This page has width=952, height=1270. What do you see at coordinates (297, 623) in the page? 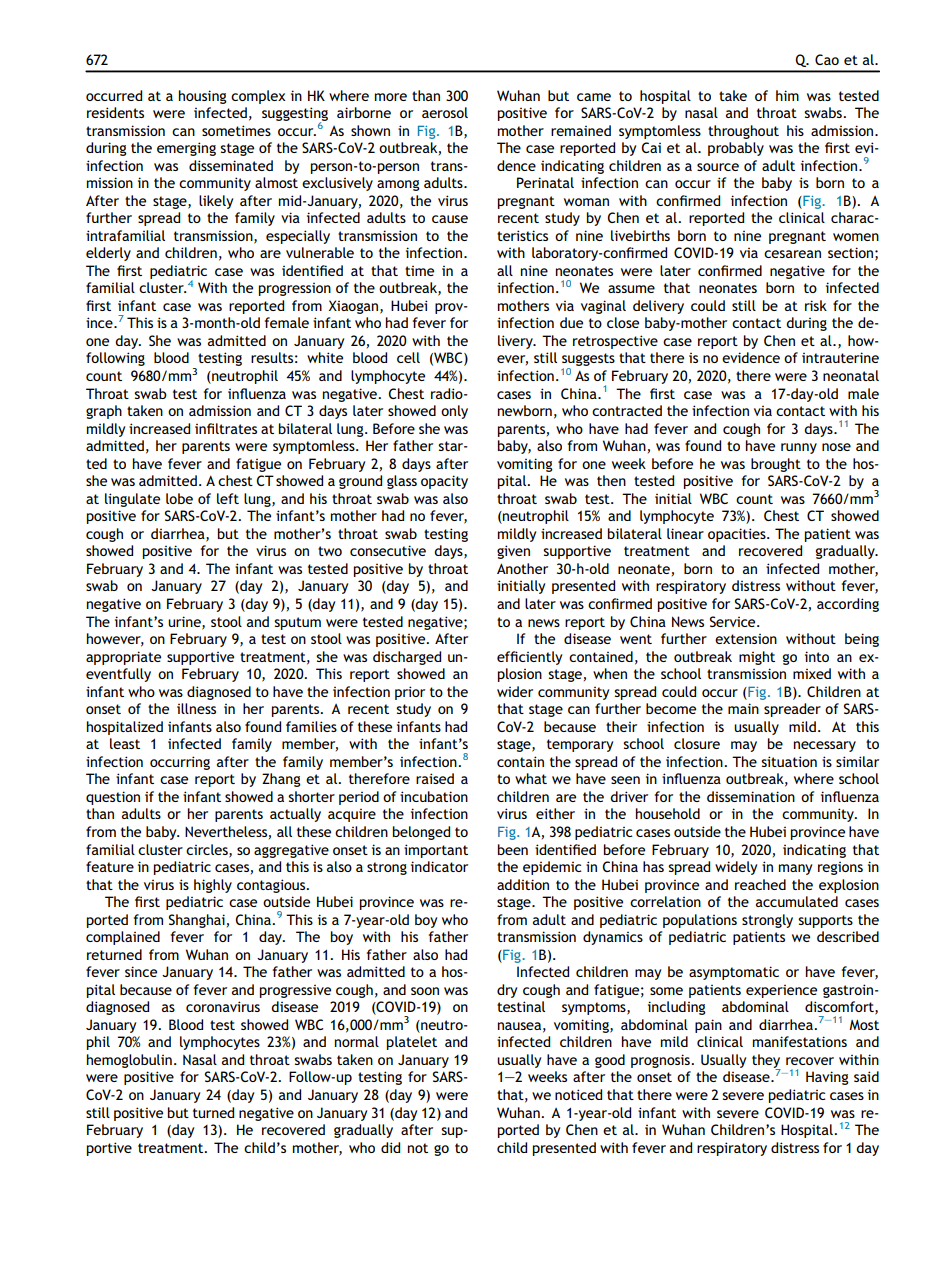
I see `sputum` at bounding box center [297, 623].
